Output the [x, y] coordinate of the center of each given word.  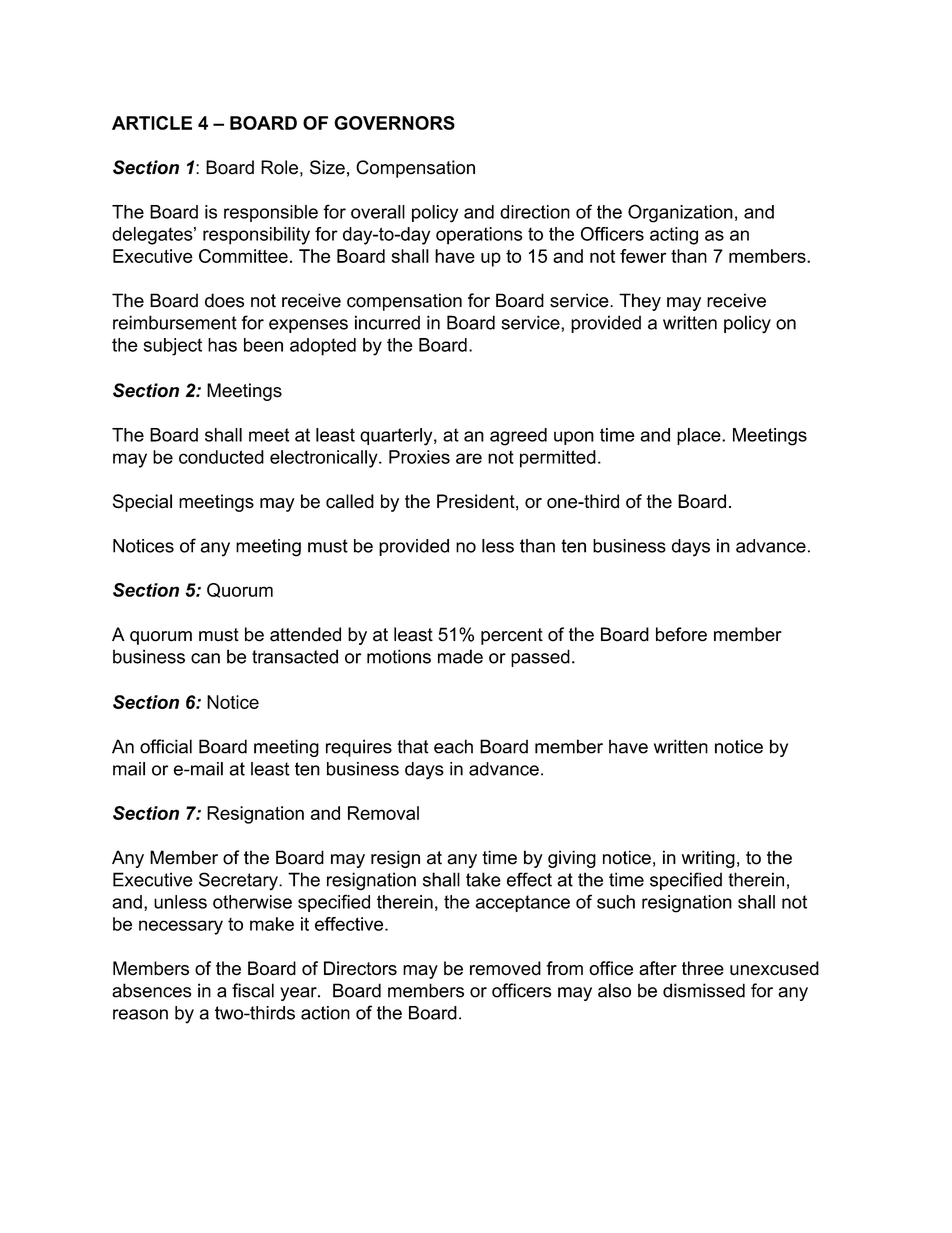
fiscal [253, 990]
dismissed [704, 990]
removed [505, 968]
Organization [680, 213]
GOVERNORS [394, 123]
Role [279, 167]
